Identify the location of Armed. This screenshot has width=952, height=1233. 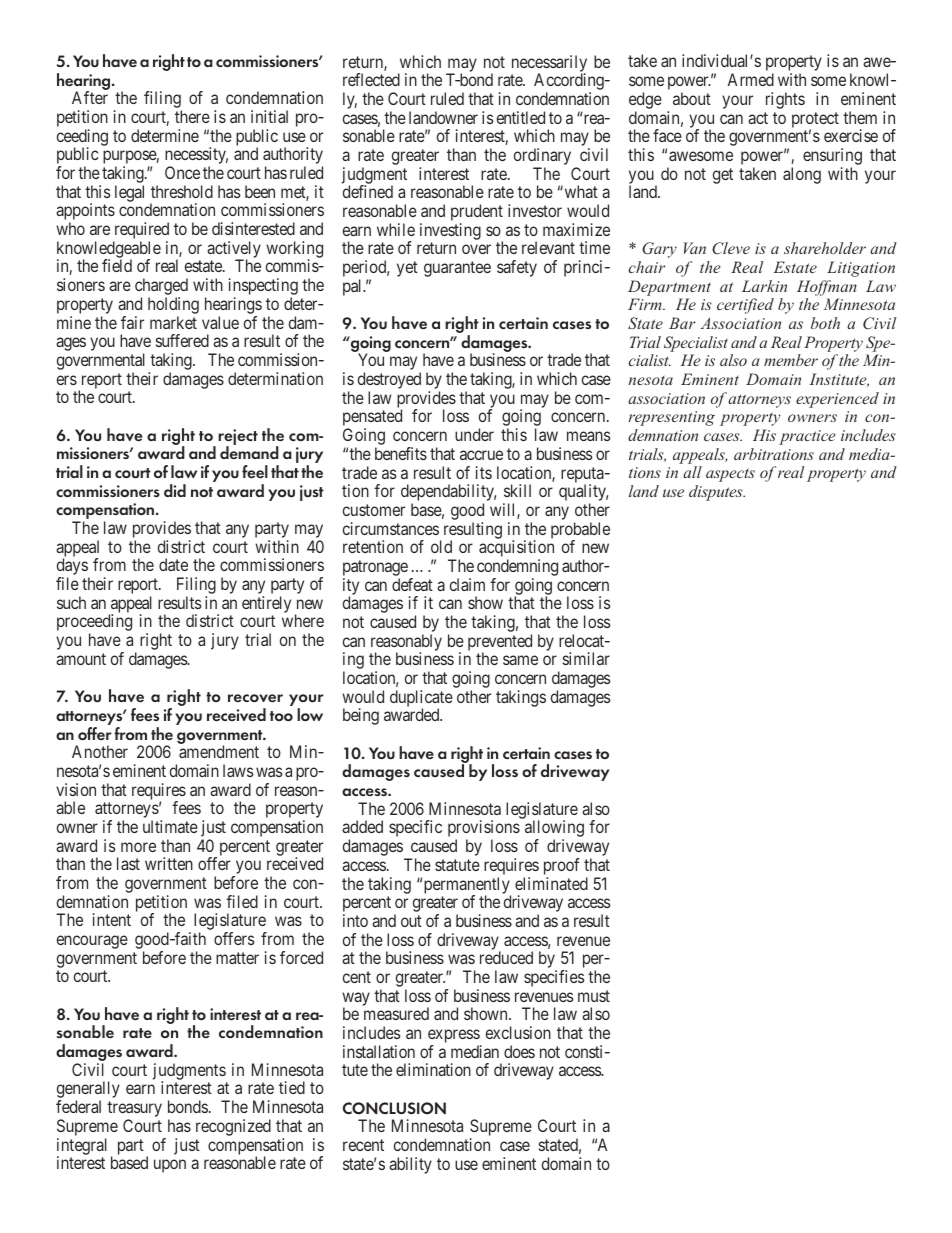
(751, 79).
